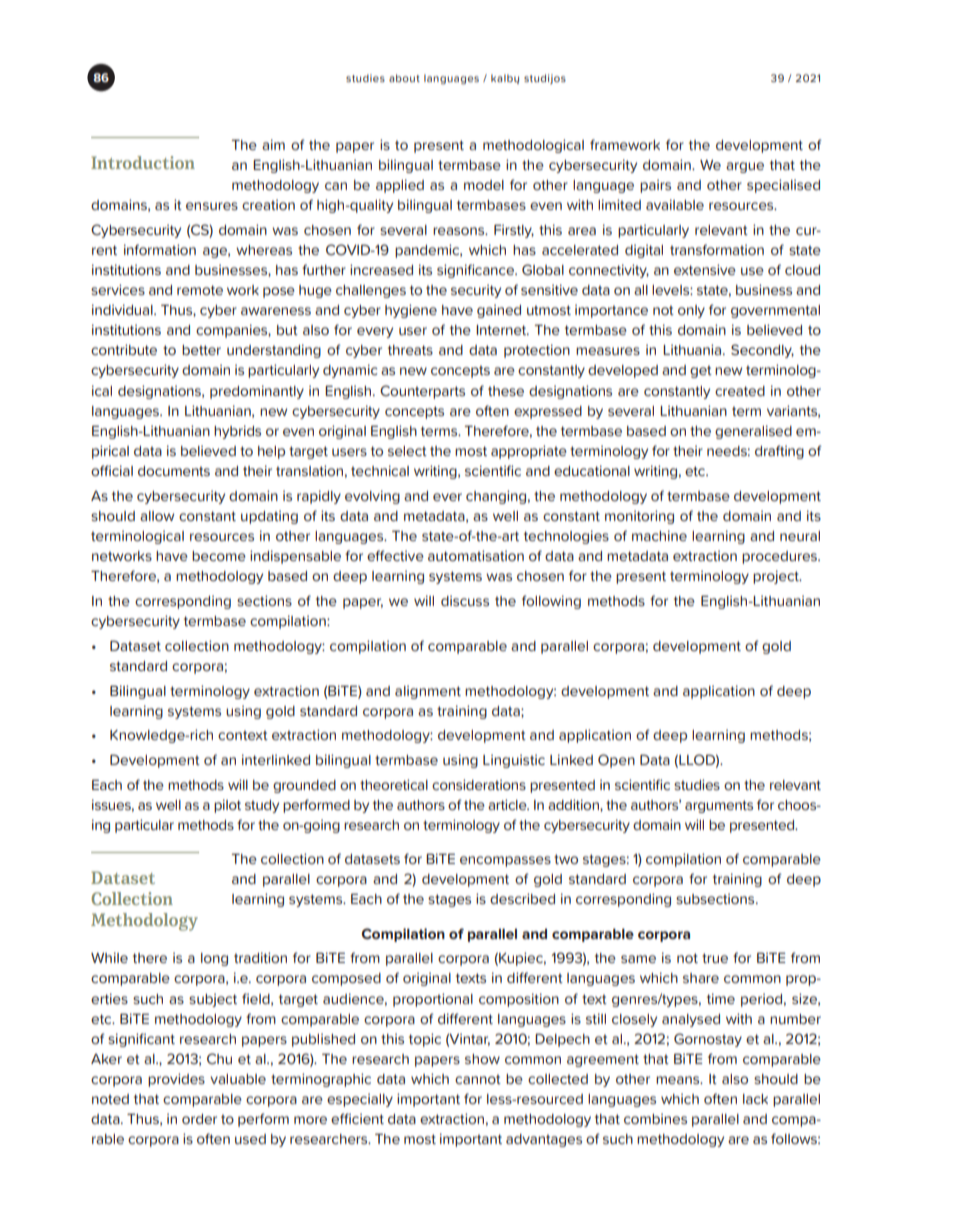 The width and height of the screenshot is (958, 1232). Describe the element at coordinates (745, 167) in the screenshot. I see `argue` at that location.
